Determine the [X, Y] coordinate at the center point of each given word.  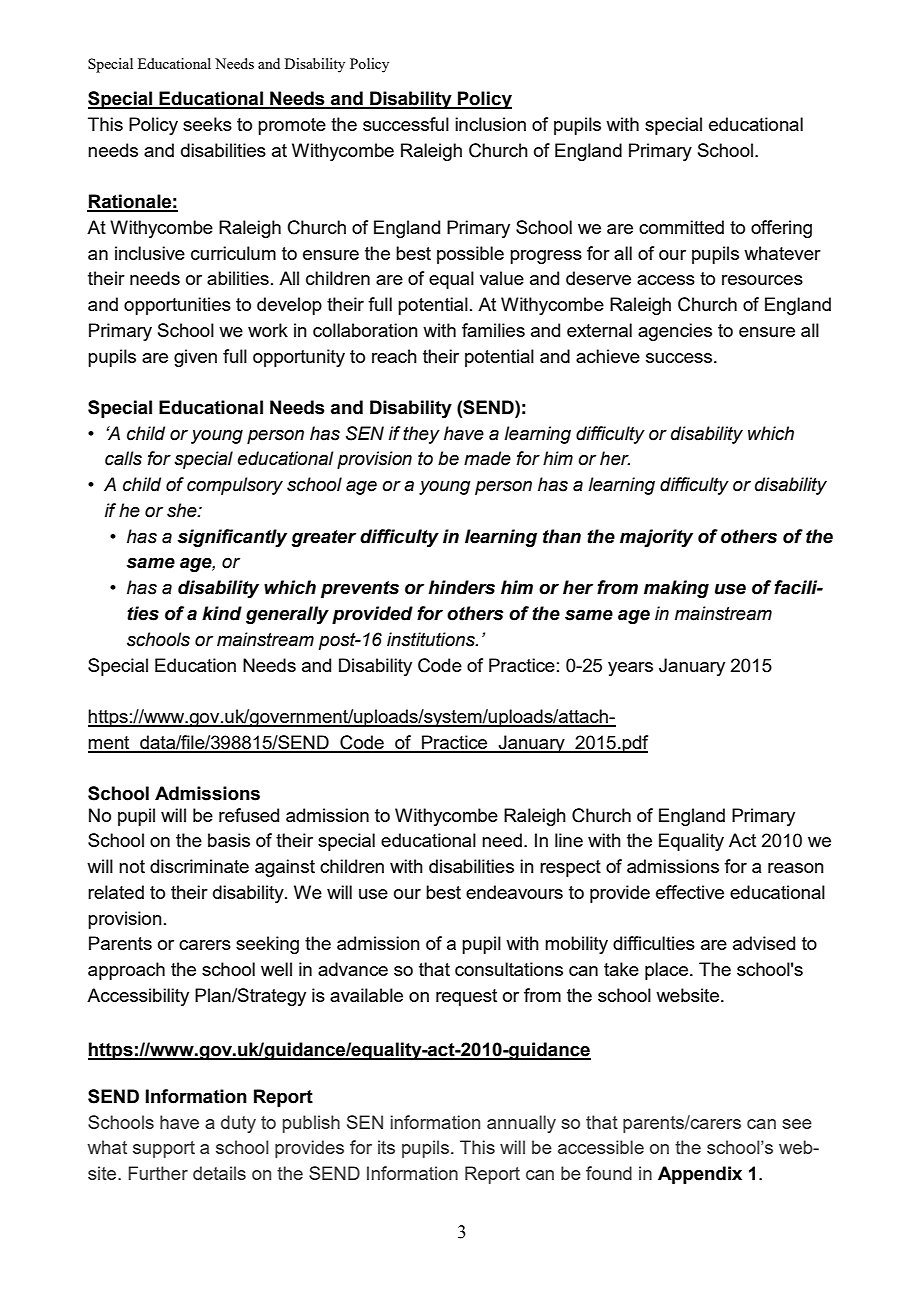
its [386, 1147]
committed [681, 227]
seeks [207, 124]
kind [222, 613]
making [676, 589]
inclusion [490, 124]
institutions [432, 639]
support [164, 1149]
